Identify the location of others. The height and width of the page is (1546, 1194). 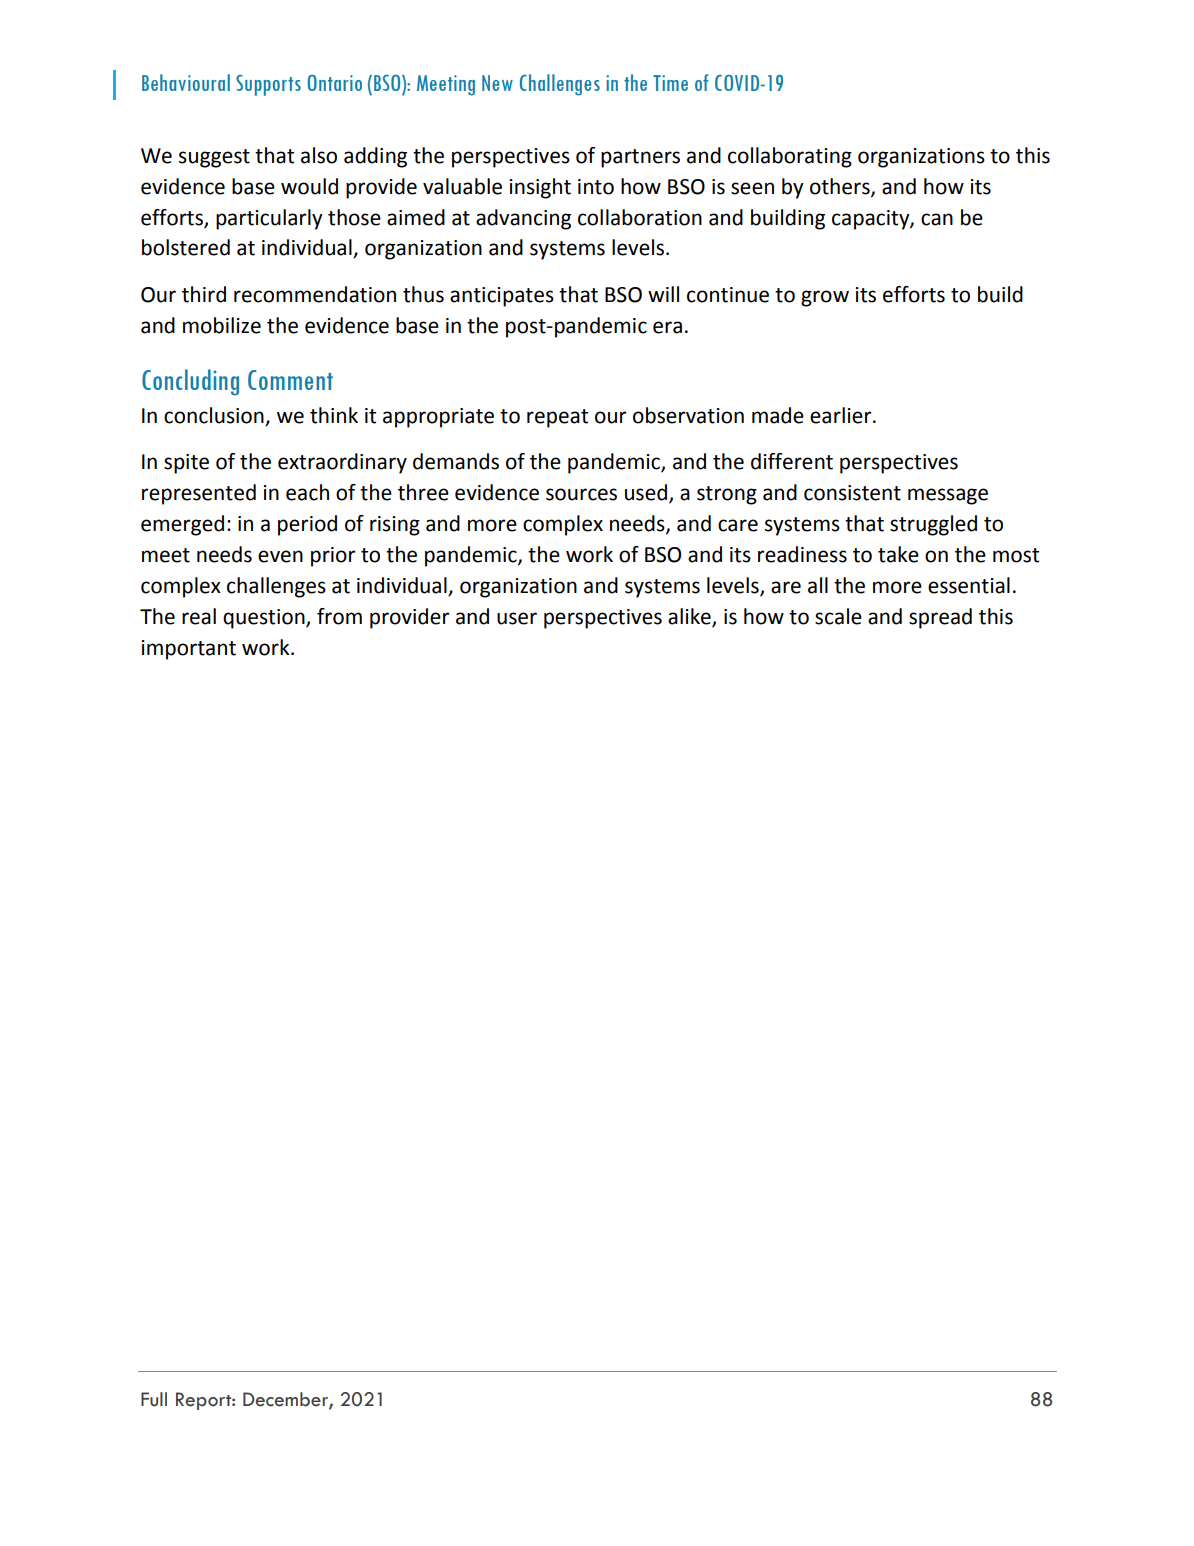
(841, 187).
